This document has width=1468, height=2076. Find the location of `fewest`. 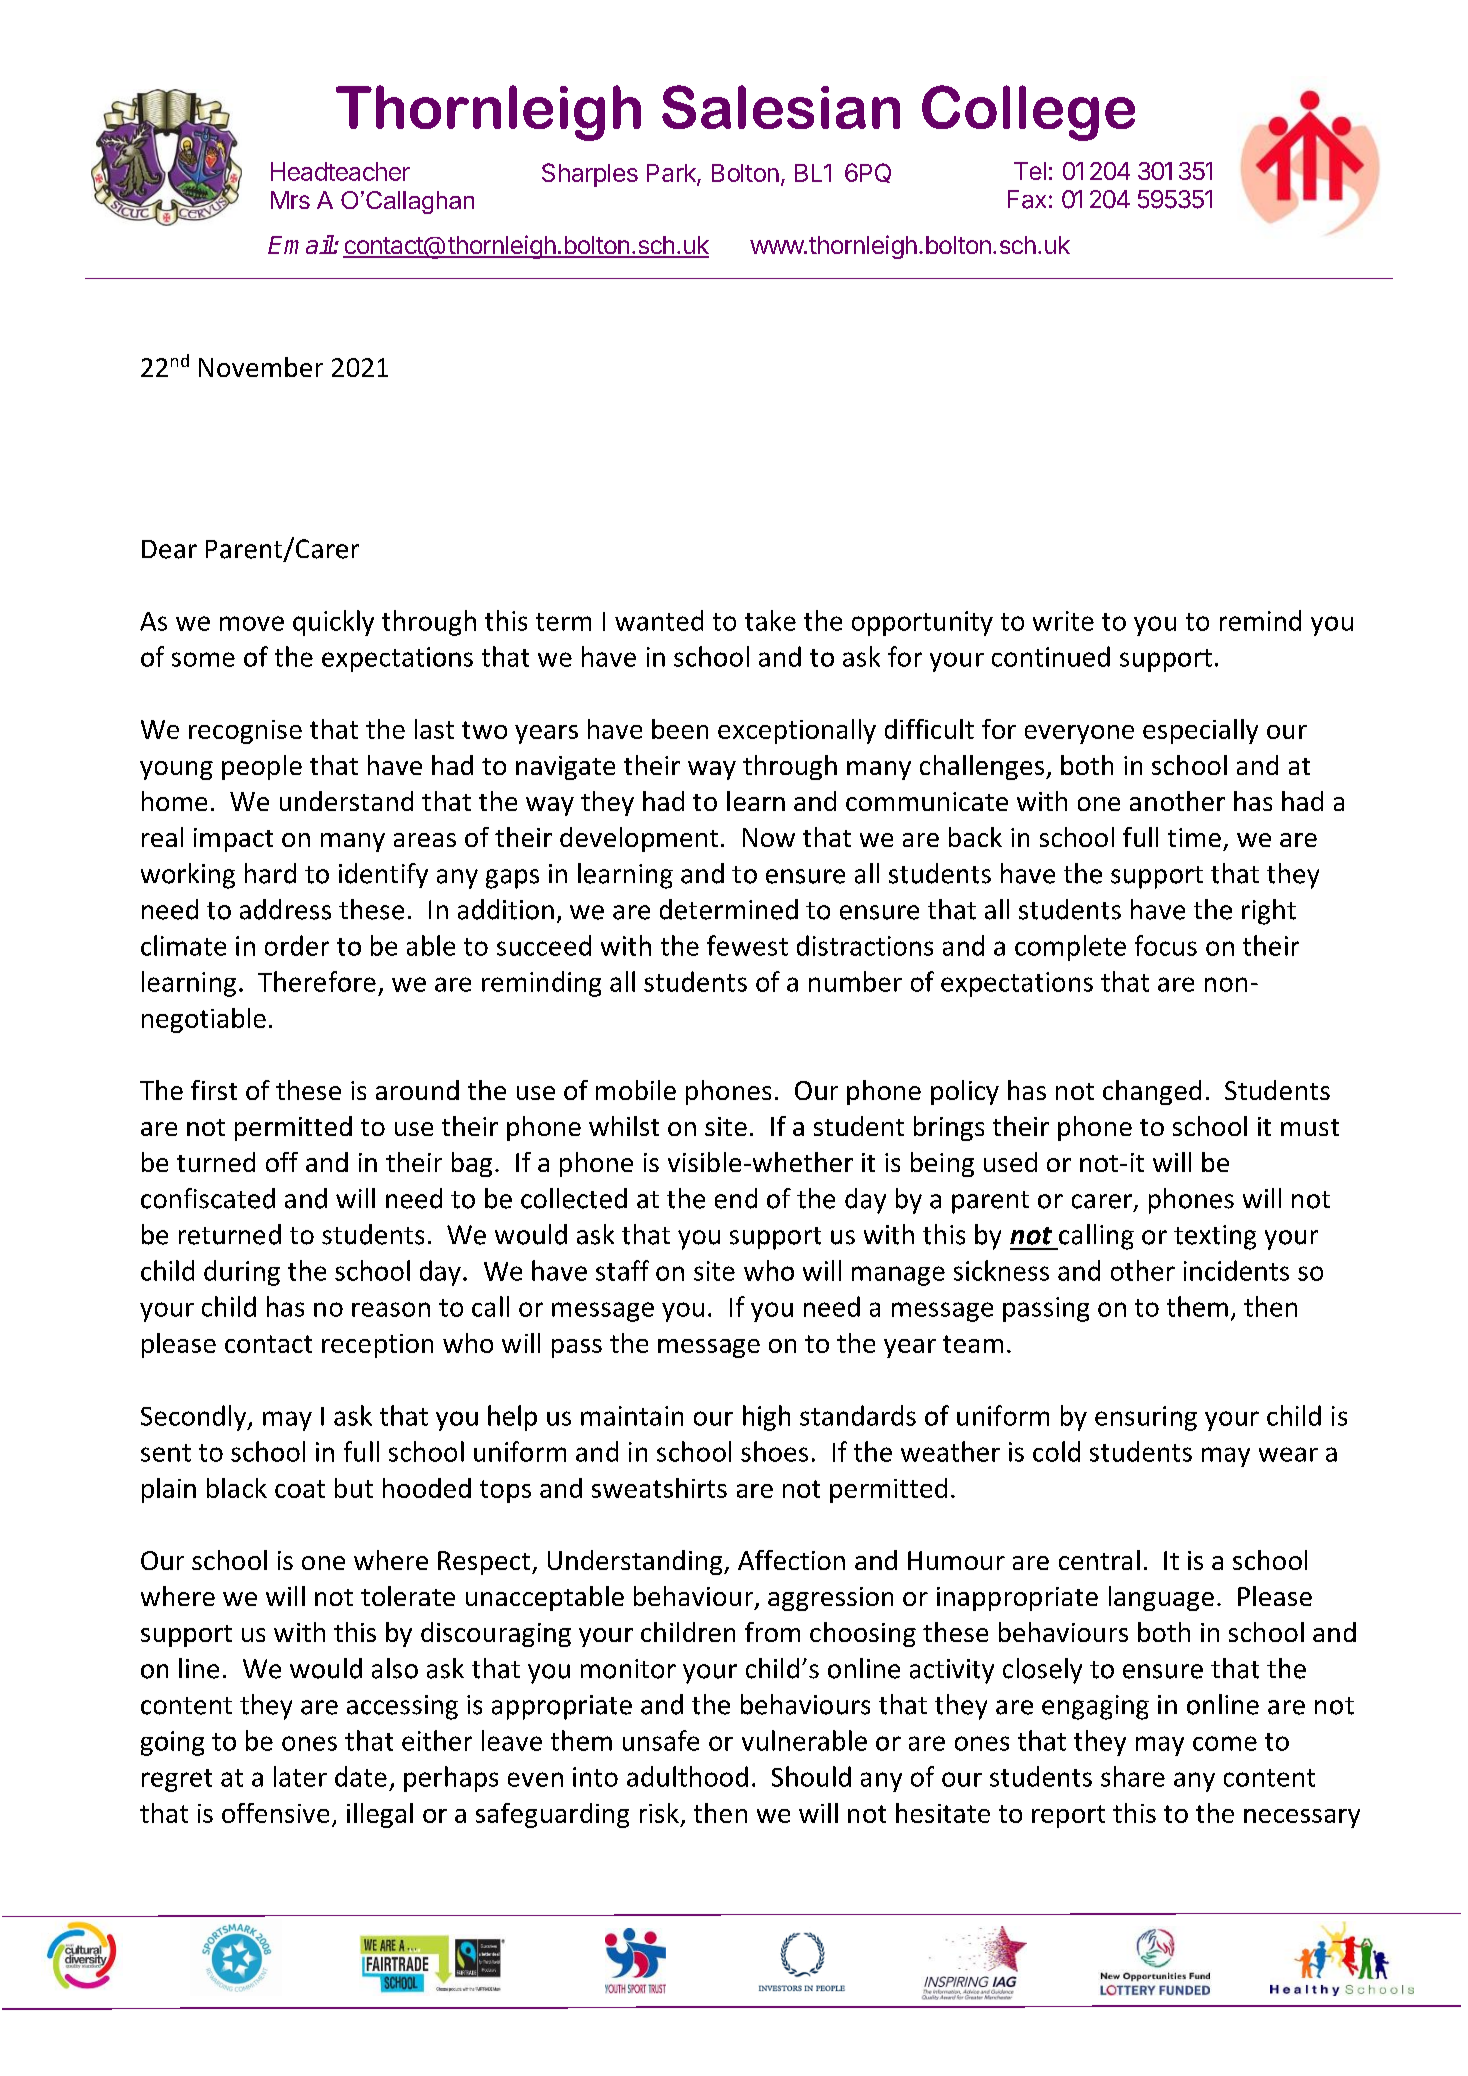

fewest is located at coordinates (747, 945).
